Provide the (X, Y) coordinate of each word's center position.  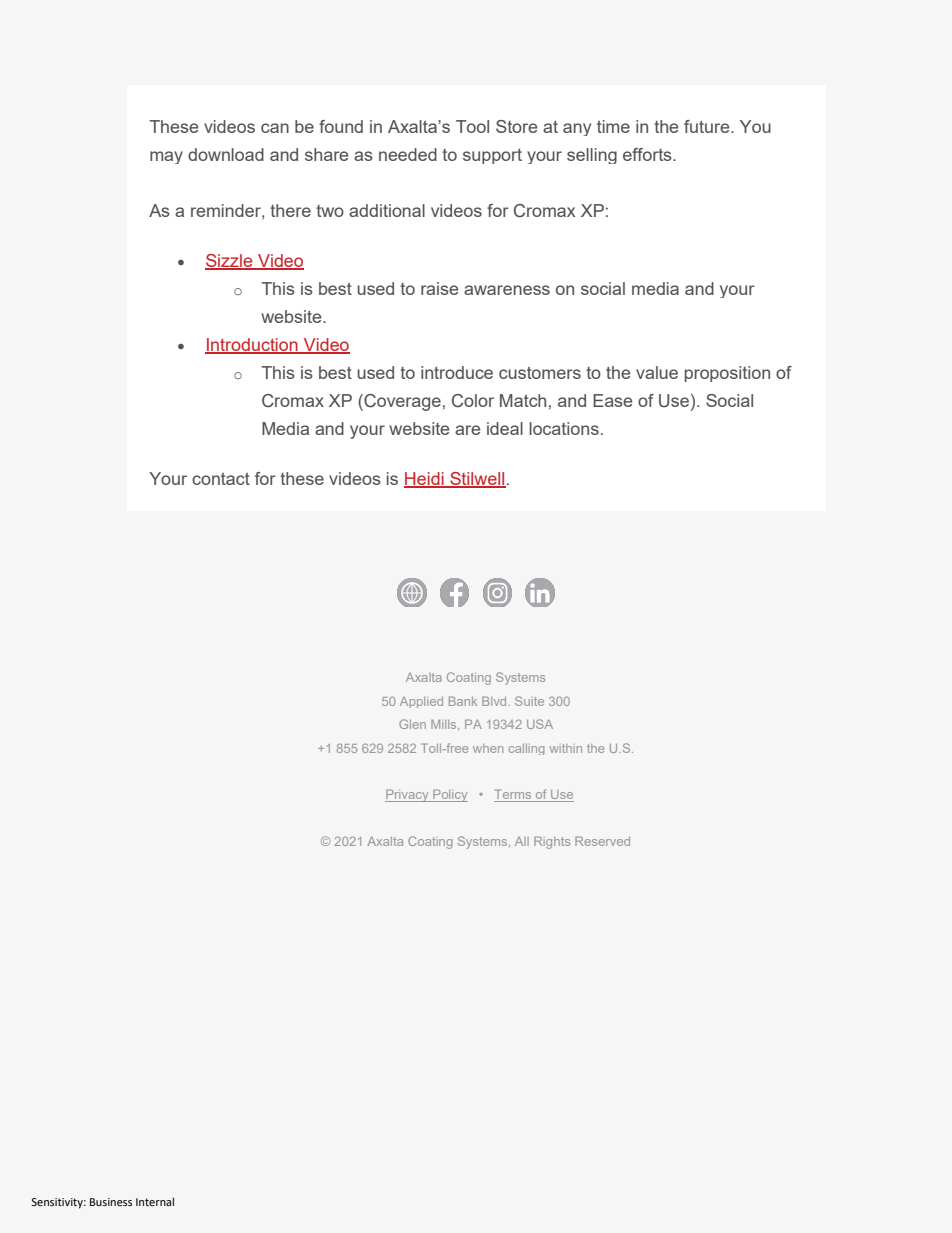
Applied (421, 702)
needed (408, 154)
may (166, 157)
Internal (155, 1201)
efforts (648, 154)
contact (221, 478)
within (566, 748)
